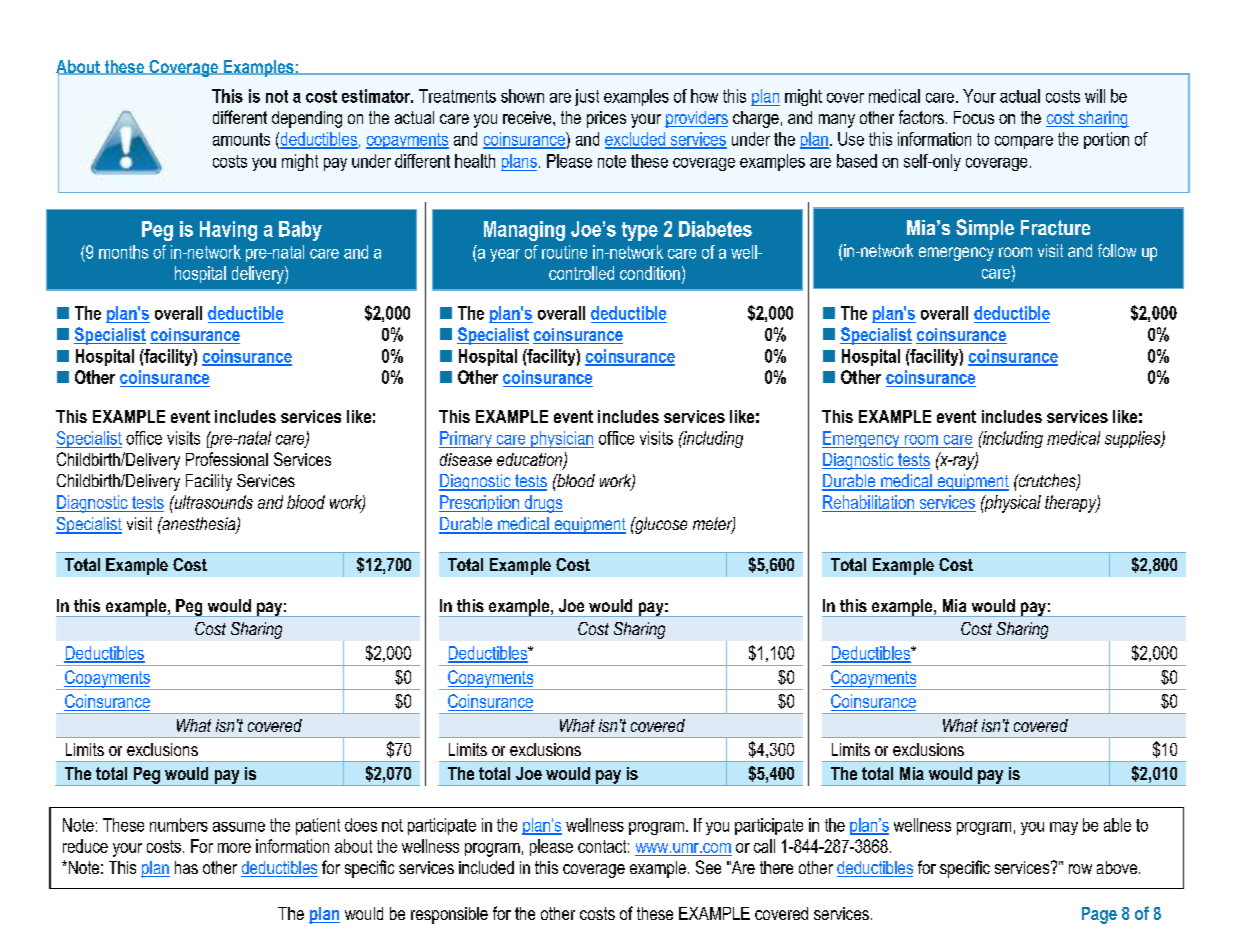  What do you see at coordinates (186, 867) in the image?
I see `has` at bounding box center [186, 867].
